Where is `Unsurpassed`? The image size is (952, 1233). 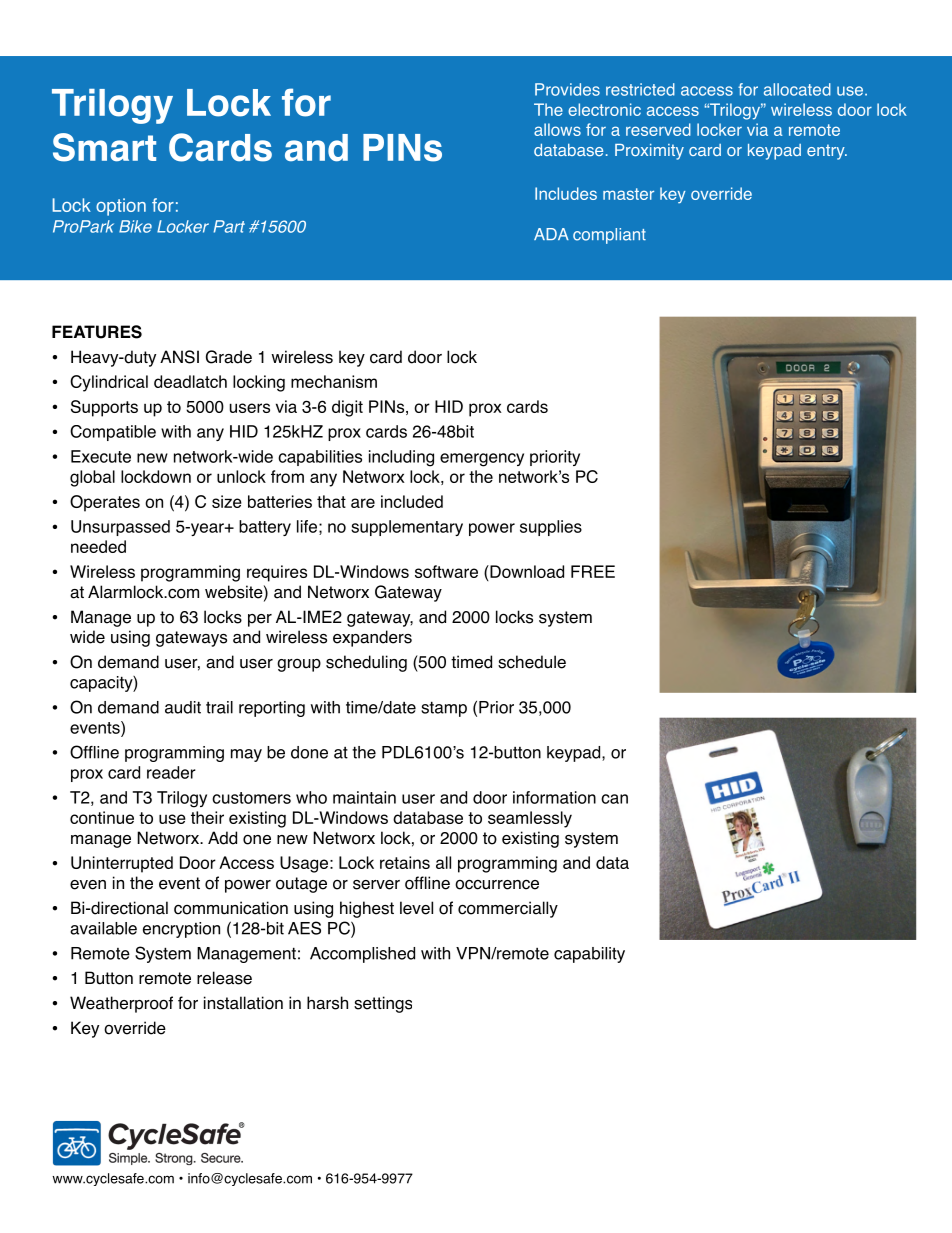
Unsurpassed is located at coordinates (120, 528).
